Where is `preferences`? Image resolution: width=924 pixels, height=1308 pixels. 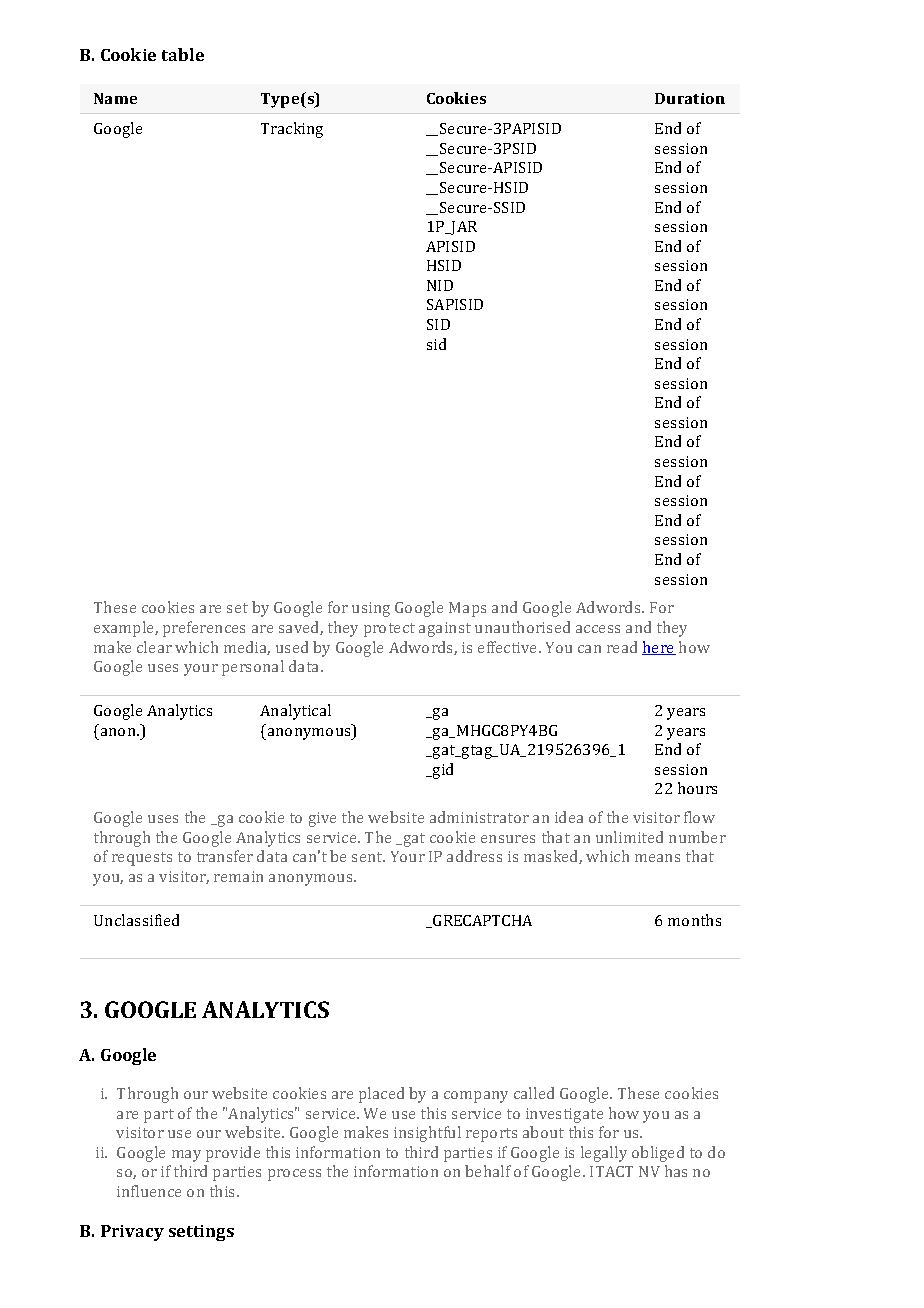
preferences is located at coordinates (204, 629).
